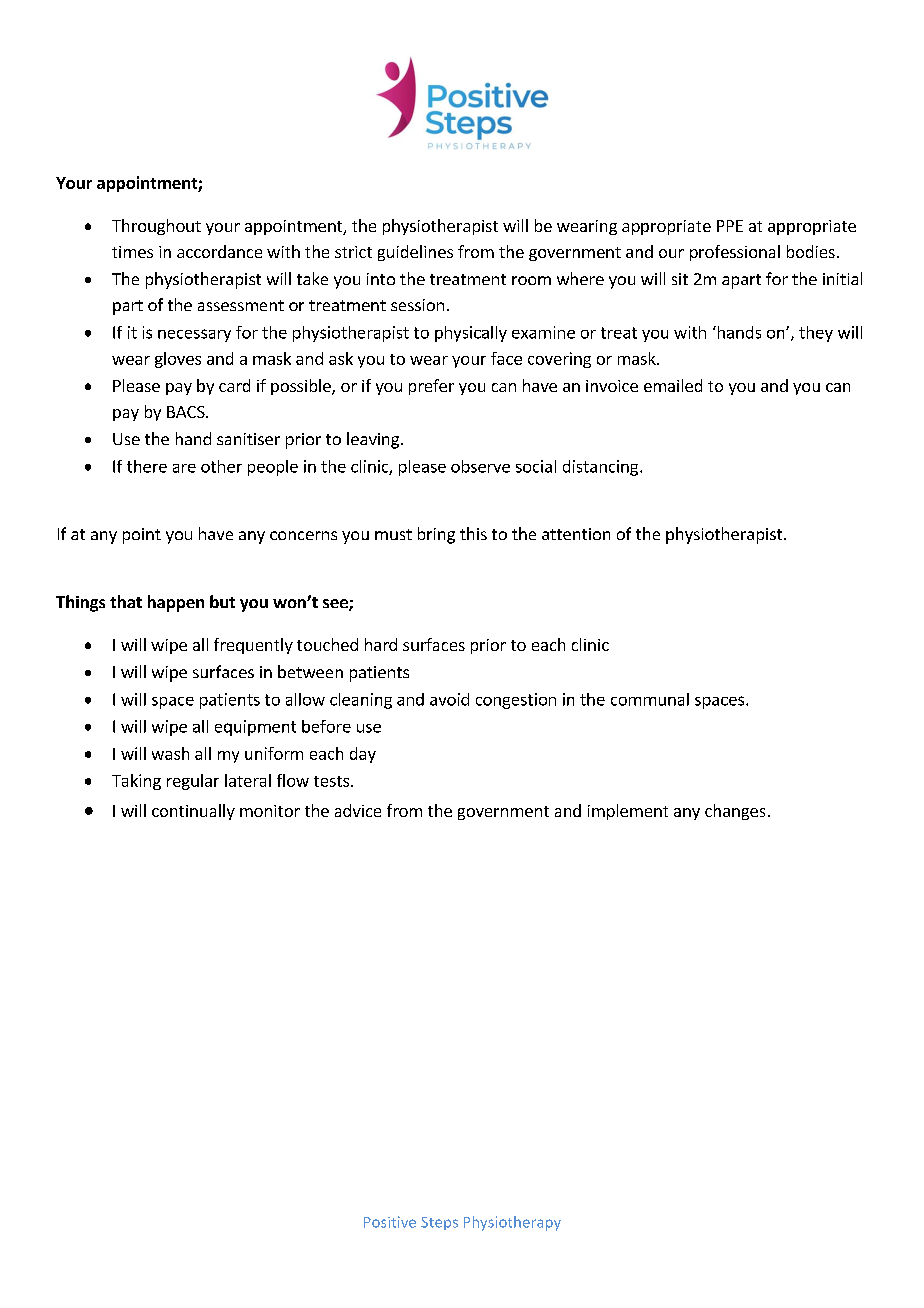 Image resolution: width=924 pixels, height=1308 pixels. I want to click on continually, so click(193, 812).
